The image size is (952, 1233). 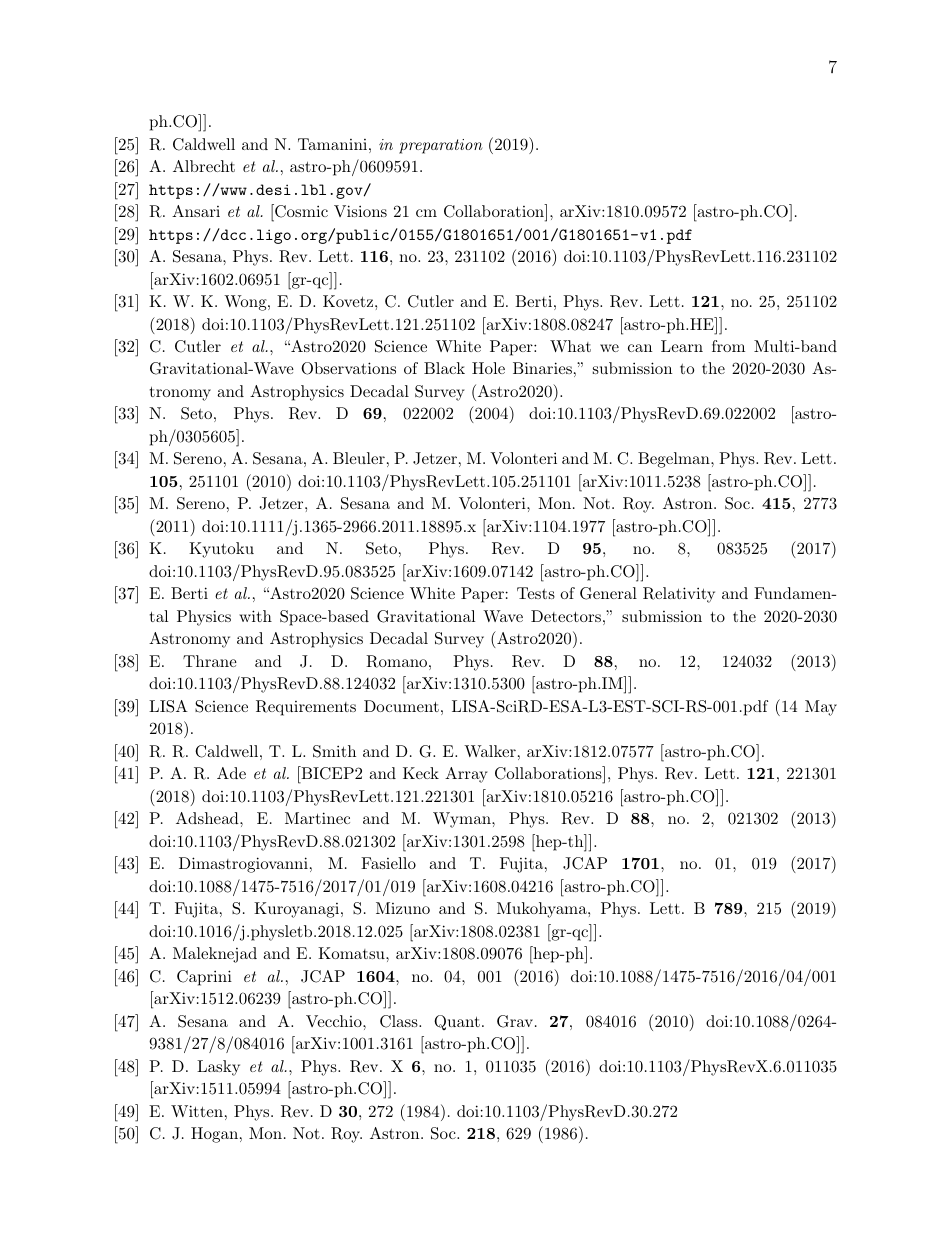 What do you see at coordinates (348, 368) in the screenshot?
I see `Observations` at bounding box center [348, 368].
